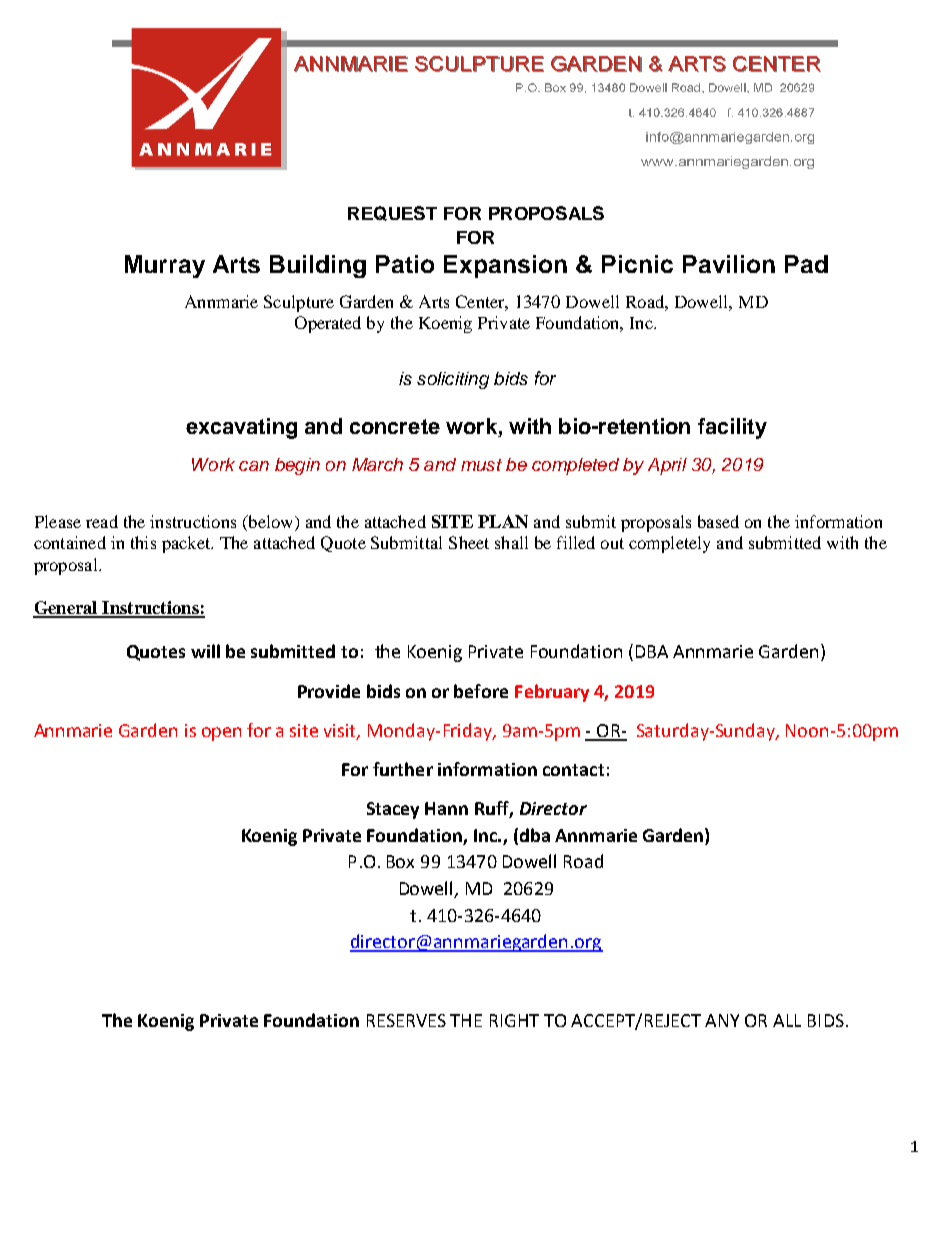 The width and height of the screenshot is (952, 1233). I want to click on Pavilion, so click(729, 264).
